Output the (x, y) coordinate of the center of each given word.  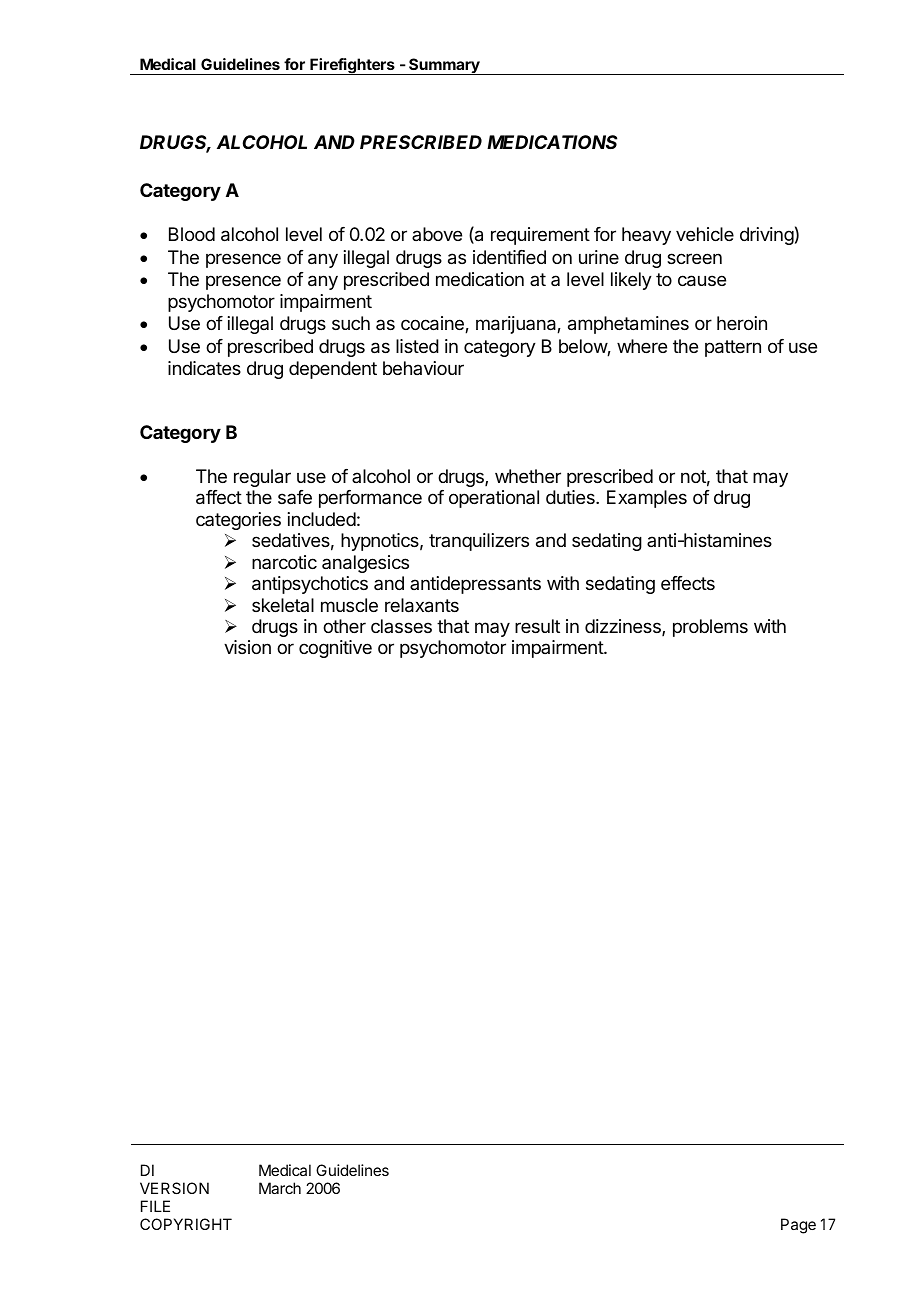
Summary (444, 66)
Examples (647, 499)
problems (710, 628)
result (537, 626)
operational (494, 499)
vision (247, 647)
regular (262, 478)
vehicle (705, 234)
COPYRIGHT (186, 1224)
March (280, 1188)
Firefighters (352, 66)
